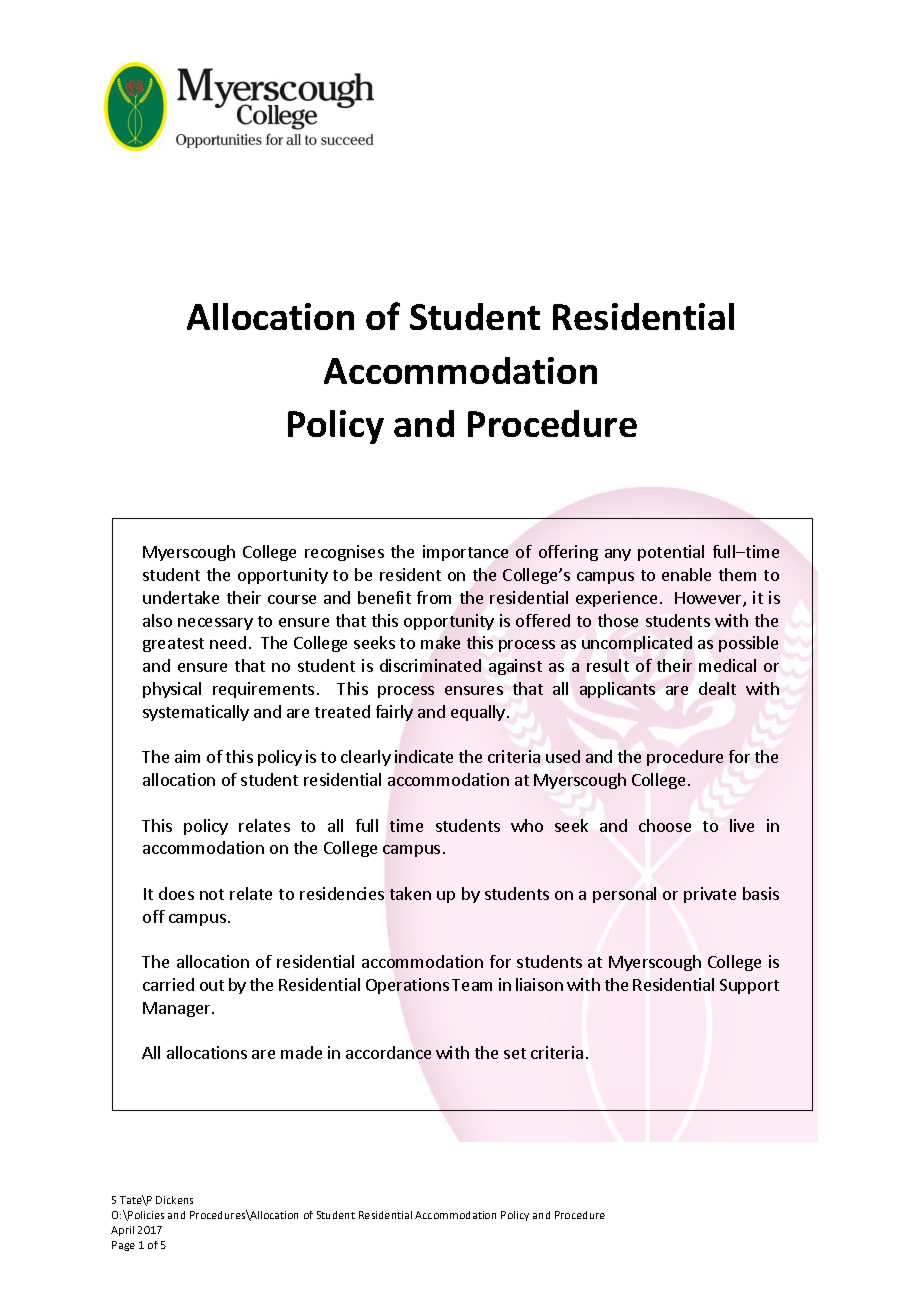  I want to click on enable, so click(686, 574).
